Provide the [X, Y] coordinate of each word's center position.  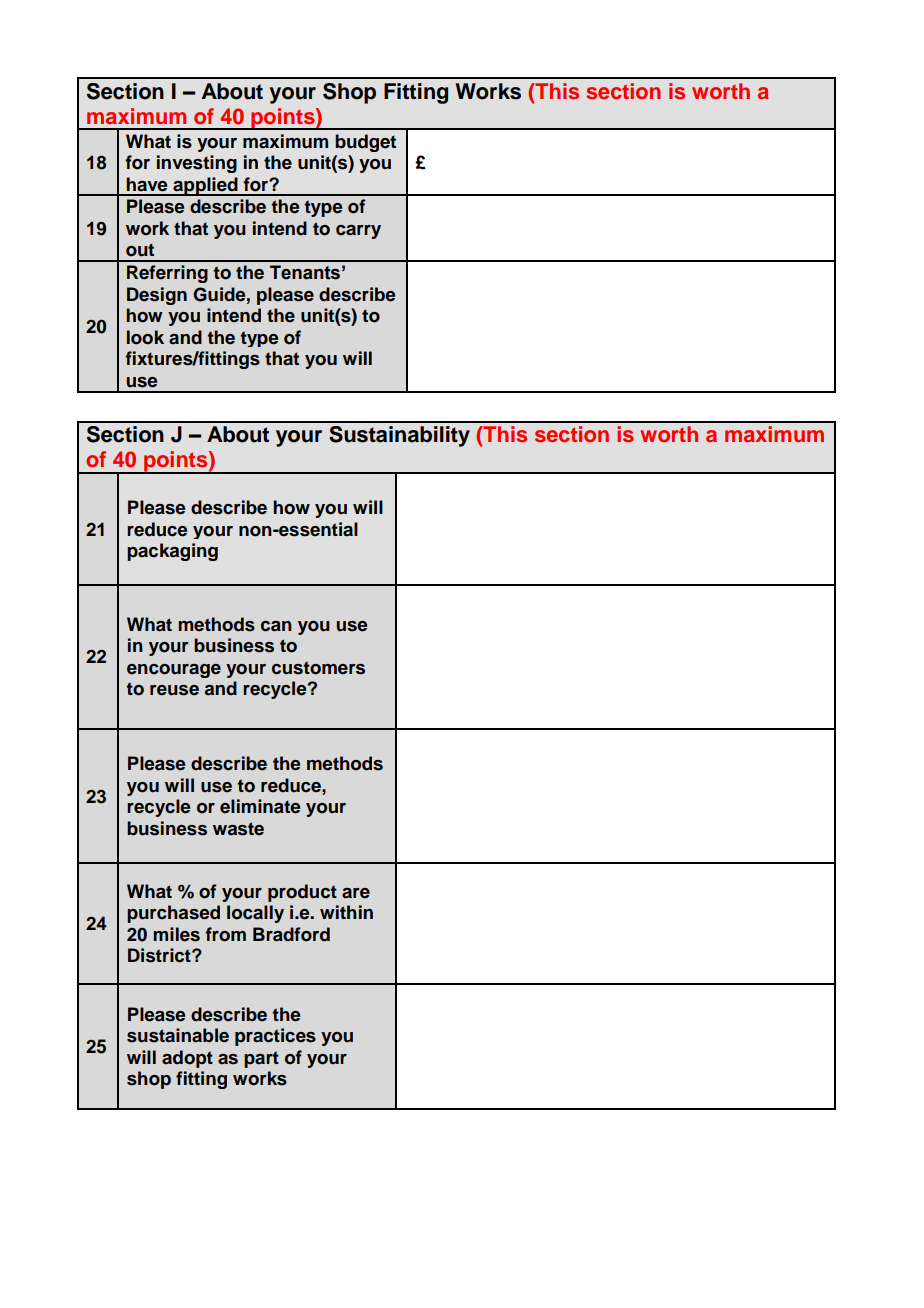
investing [197, 164]
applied [205, 186]
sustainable [178, 1035]
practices [275, 1037]
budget [365, 143]
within [346, 912]
